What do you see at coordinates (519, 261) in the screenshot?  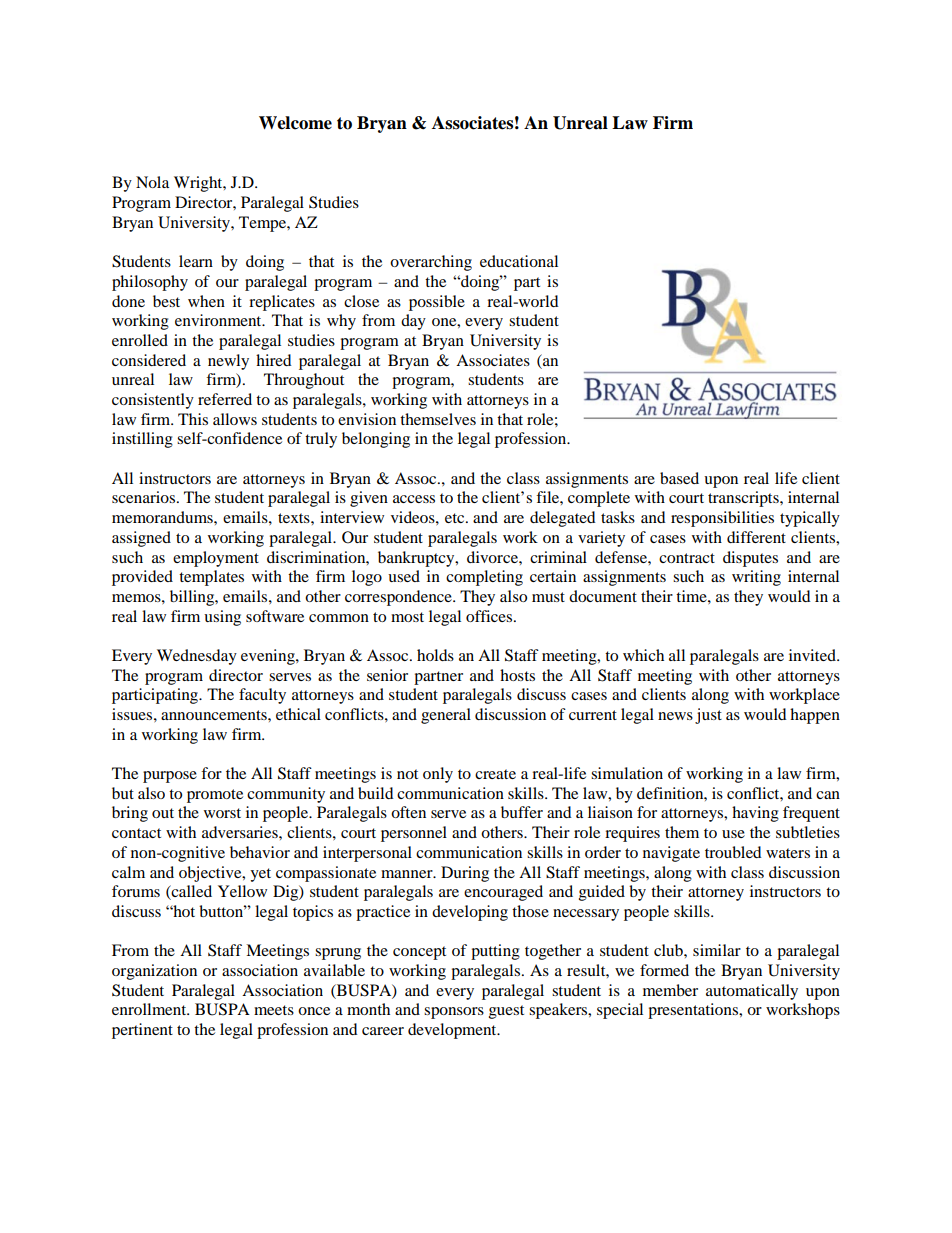 I see `educational` at bounding box center [519, 261].
